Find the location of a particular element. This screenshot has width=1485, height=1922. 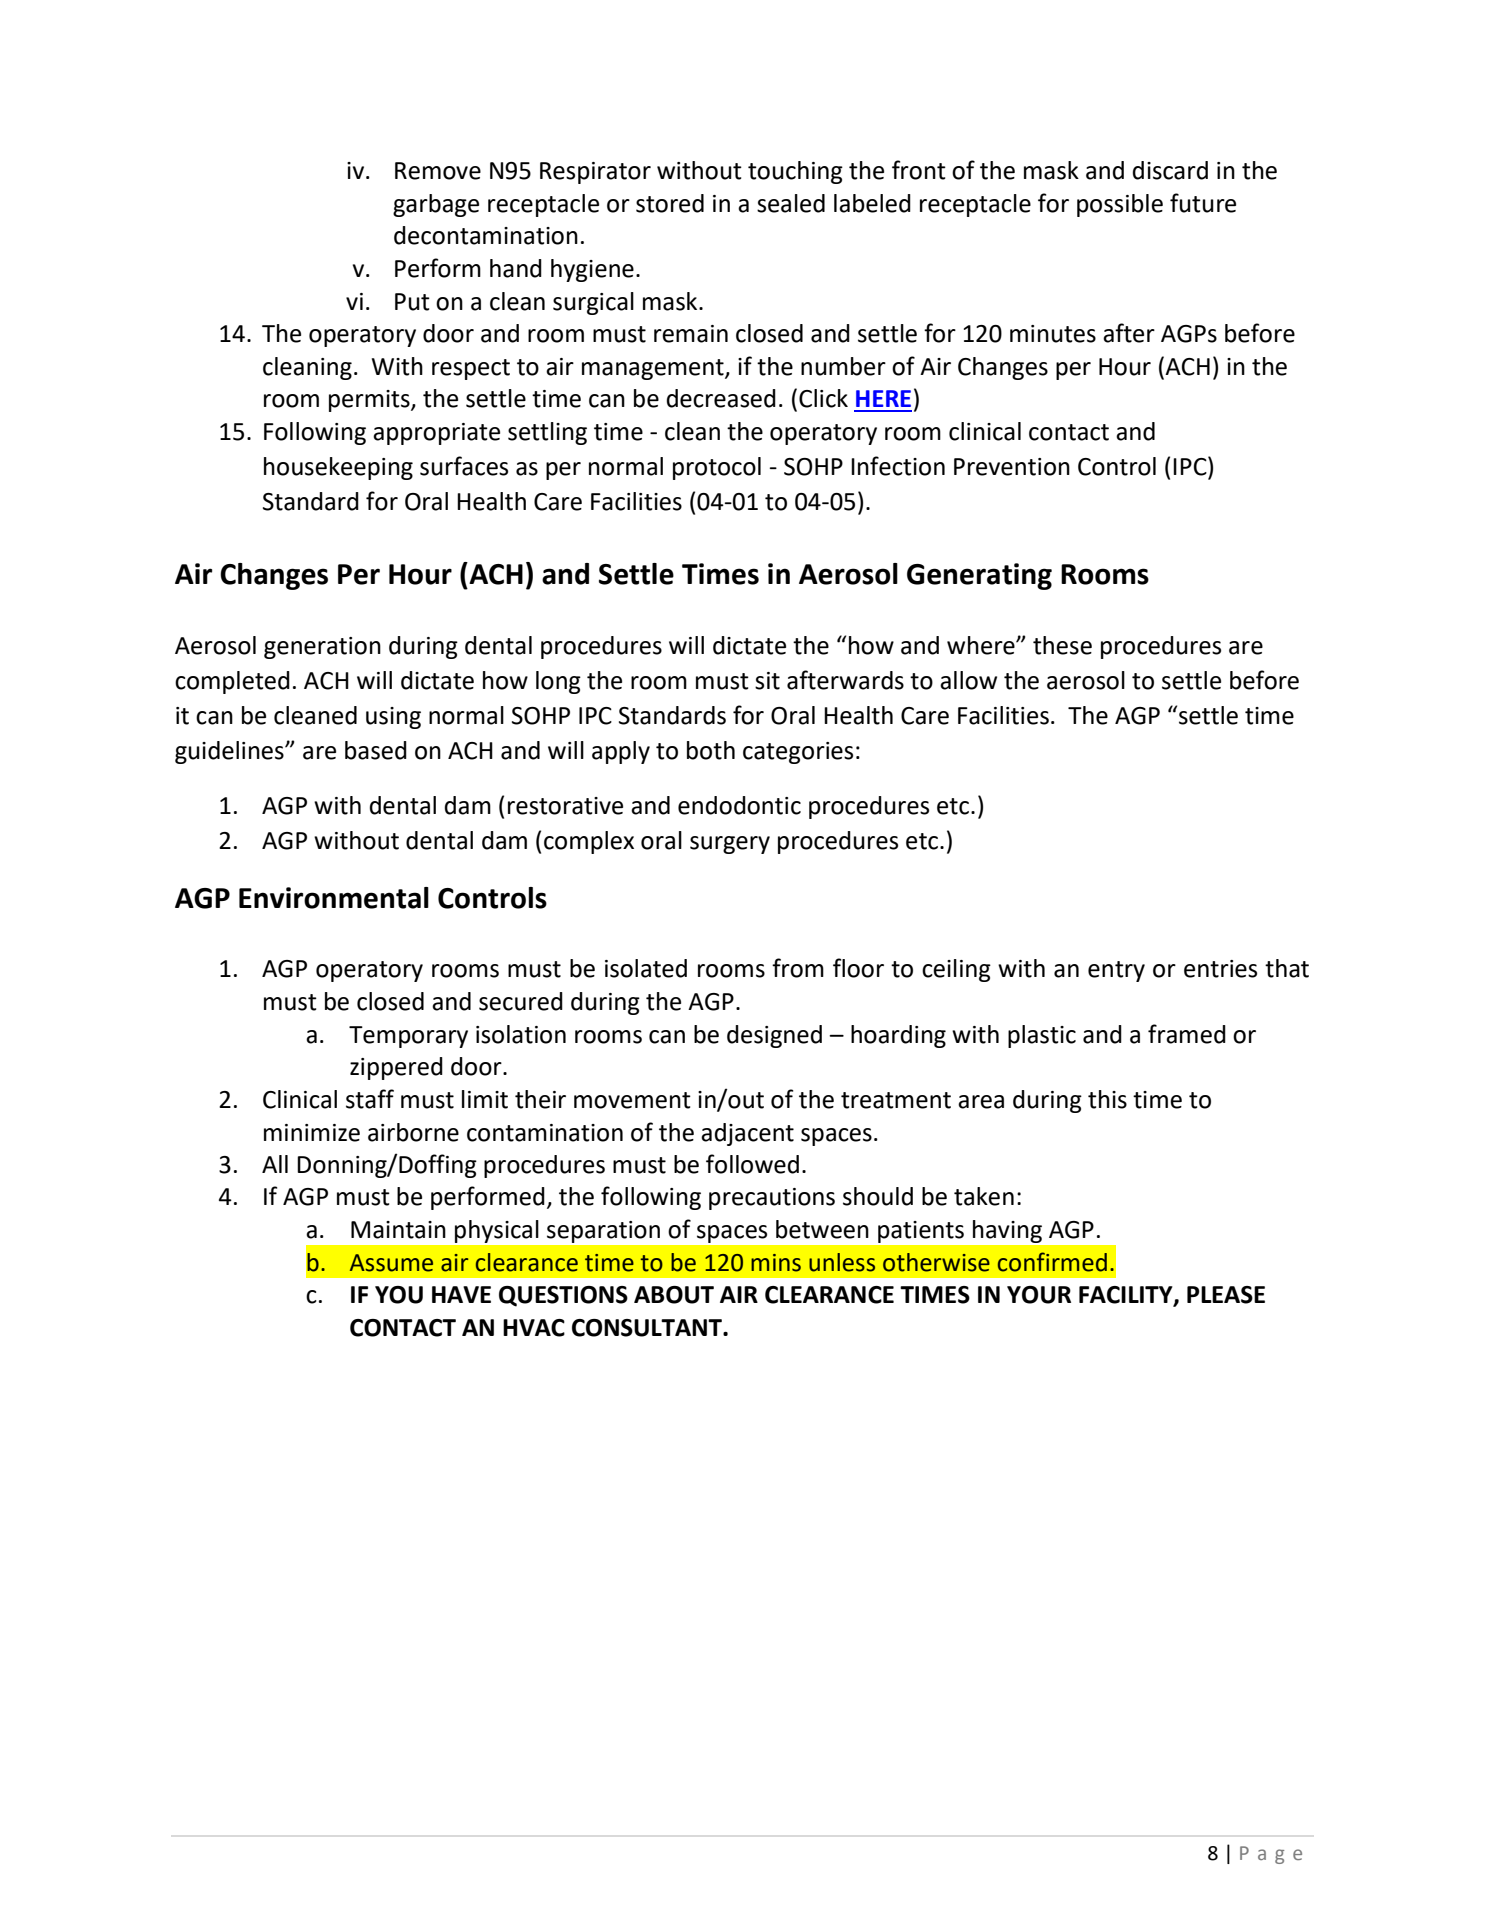

protocol is located at coordinates (717, 468).
